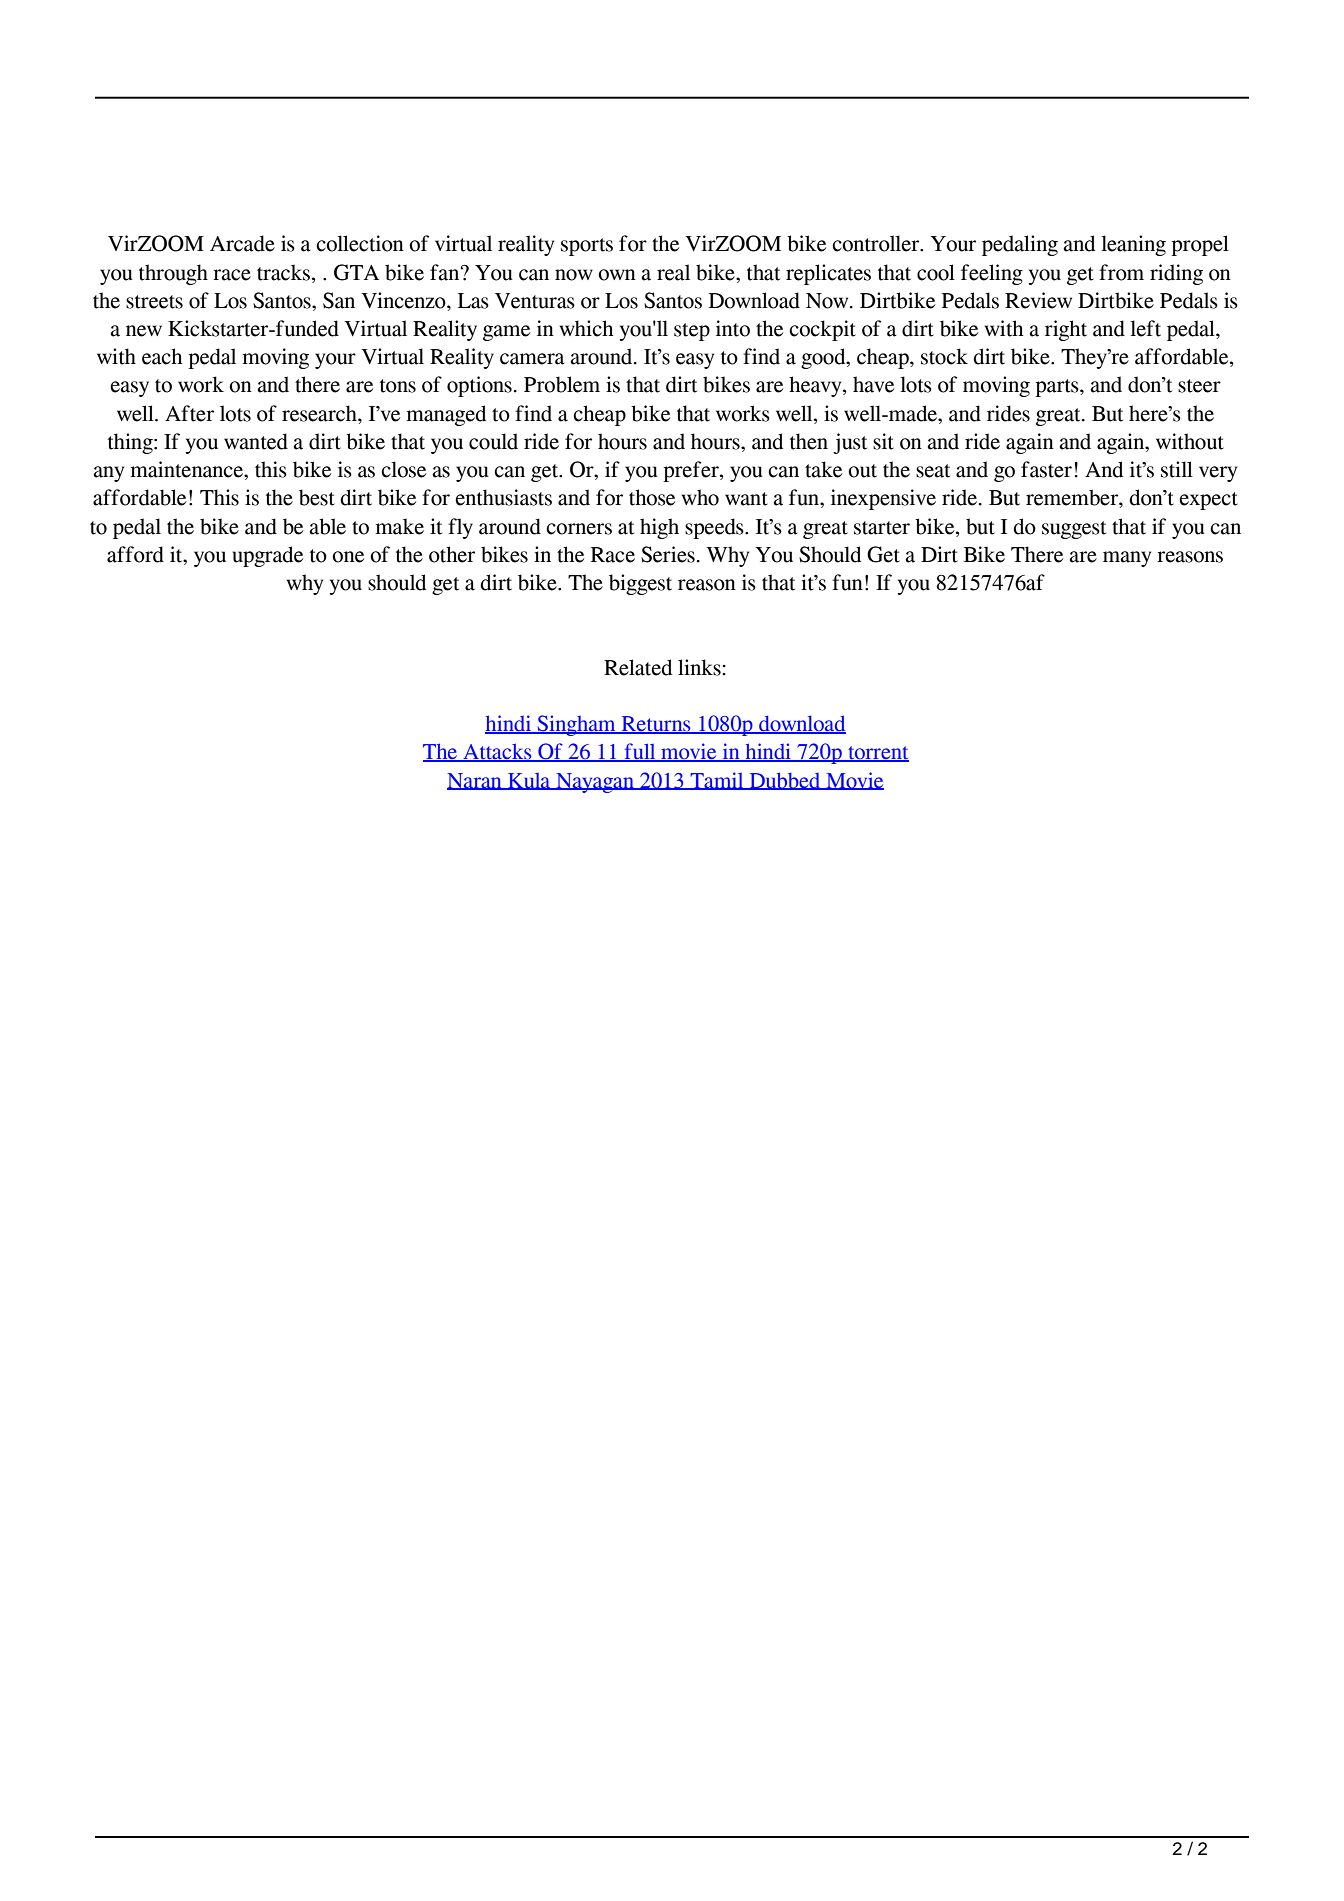  I want to click on torrent, so click(877, 754).
